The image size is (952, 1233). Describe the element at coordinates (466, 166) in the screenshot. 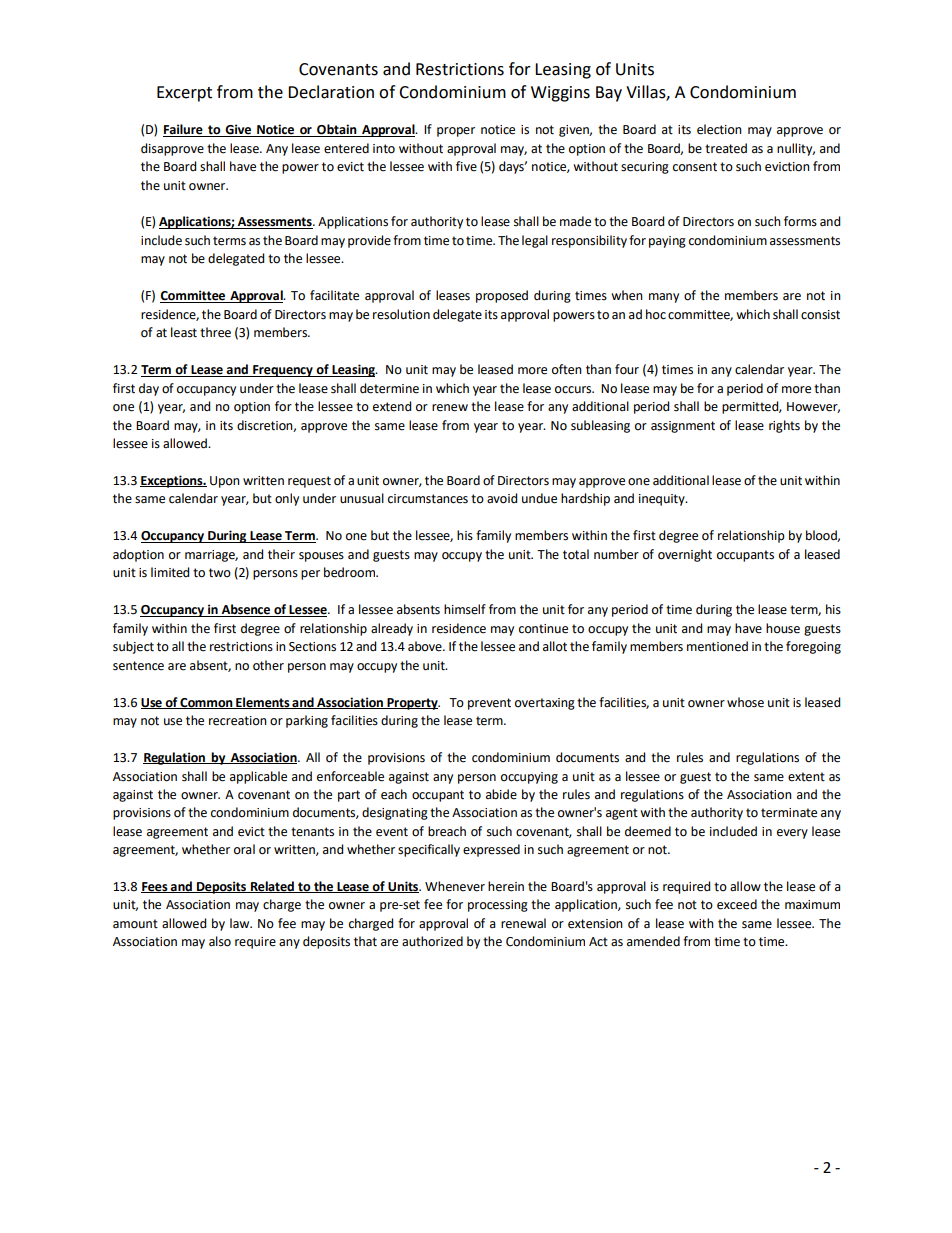

I see `five` at that location.
